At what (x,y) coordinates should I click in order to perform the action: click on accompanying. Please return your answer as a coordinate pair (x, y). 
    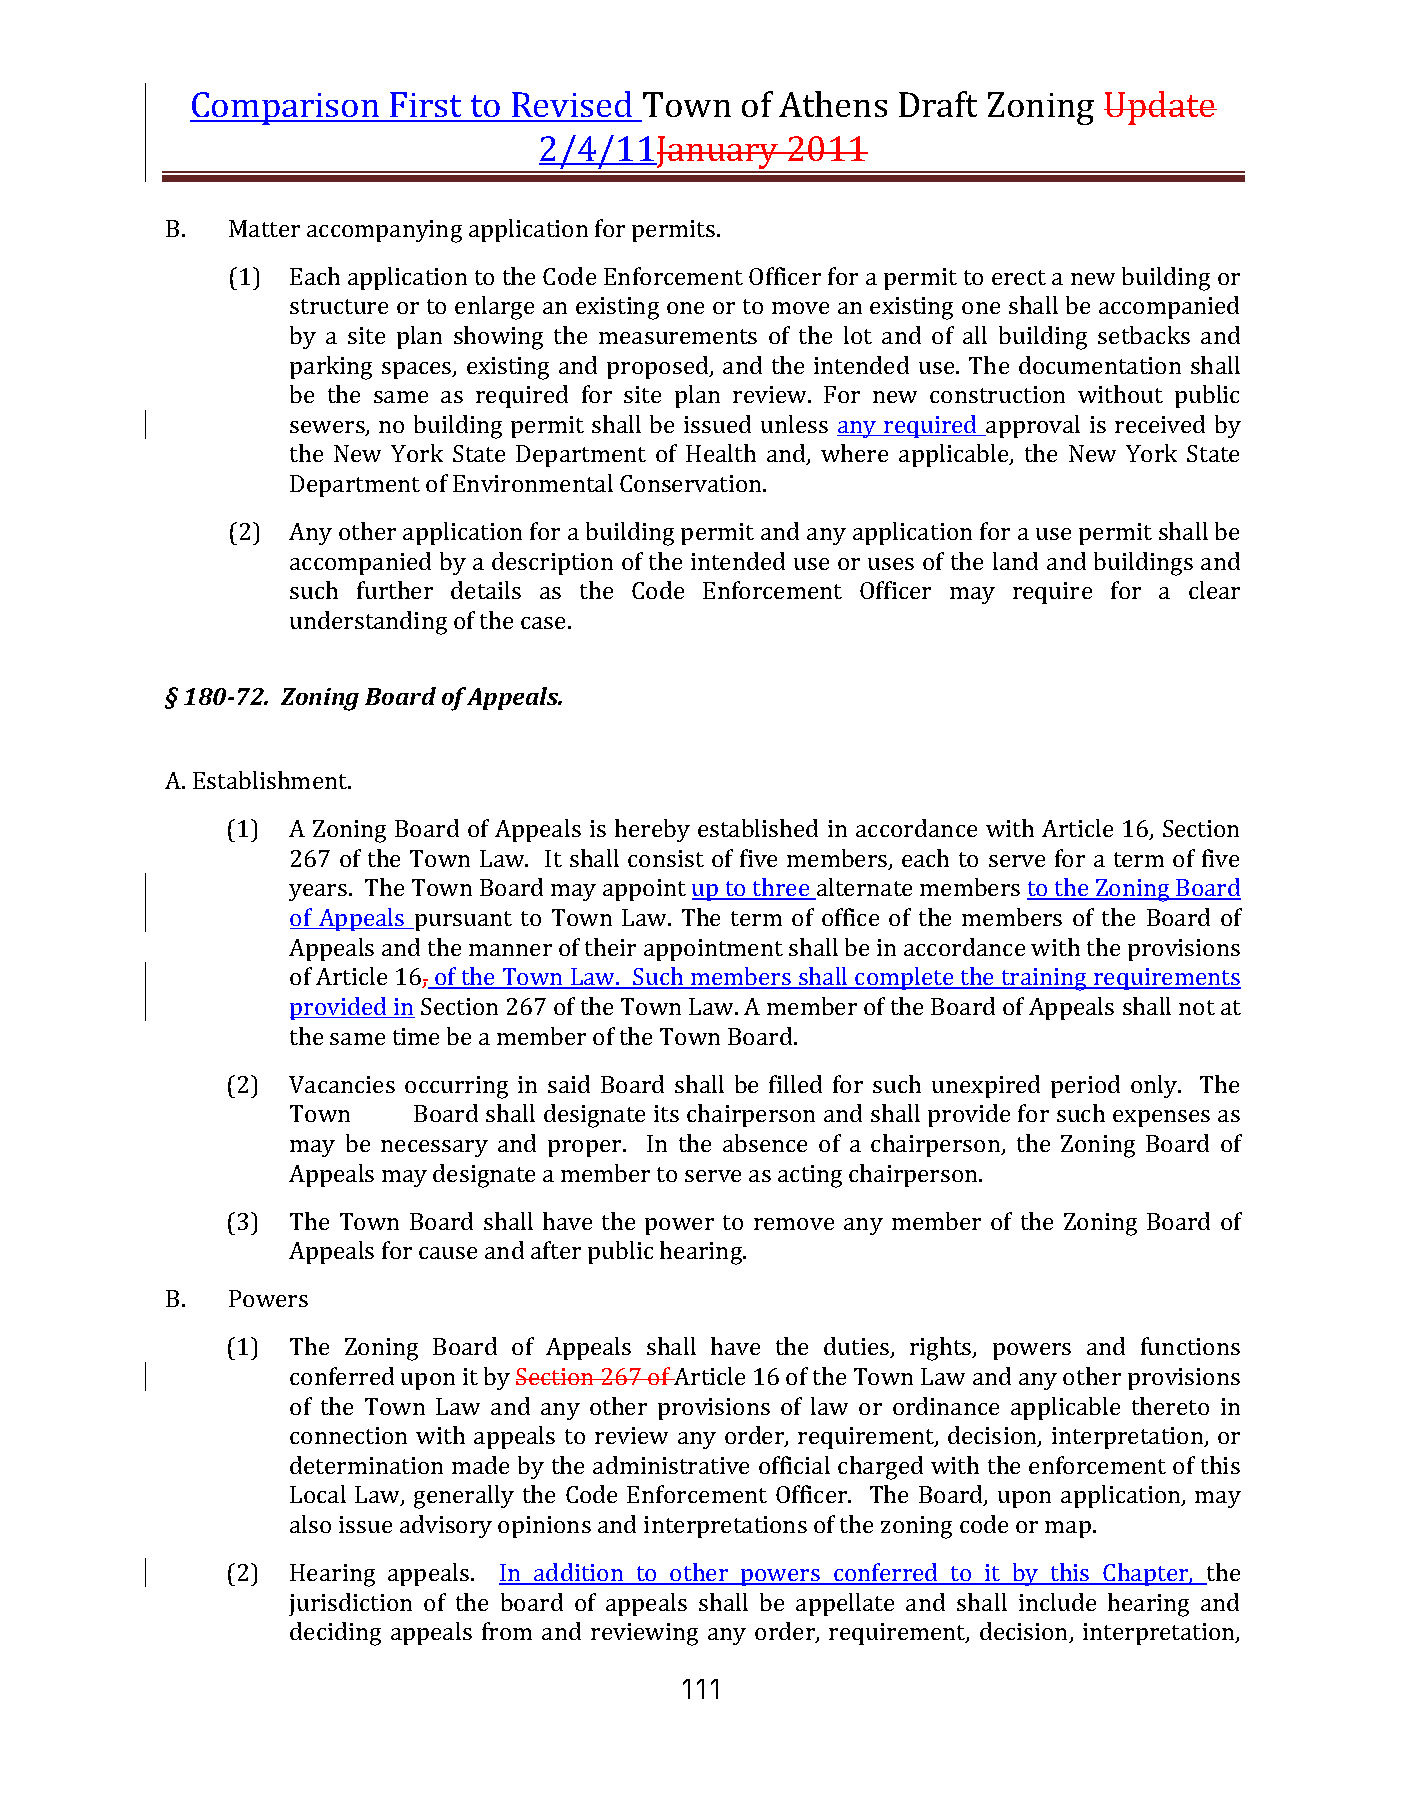
    Looking at the image, I should click on (384, 231).
